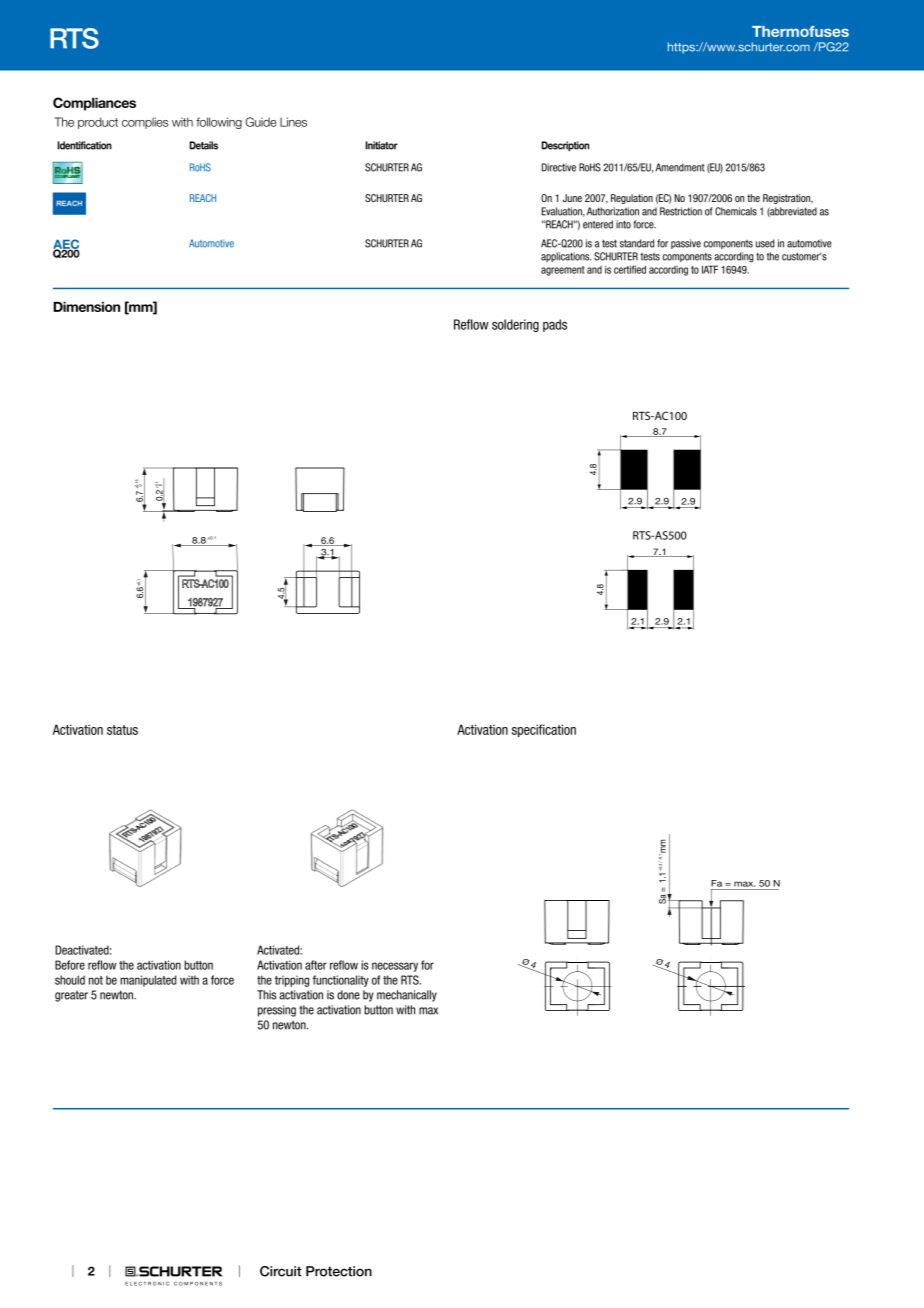 This screenshot has height=1308, width=924. Describe the element at coordinates (515, 325) in the screenshot. I see `soldering` at that location.
